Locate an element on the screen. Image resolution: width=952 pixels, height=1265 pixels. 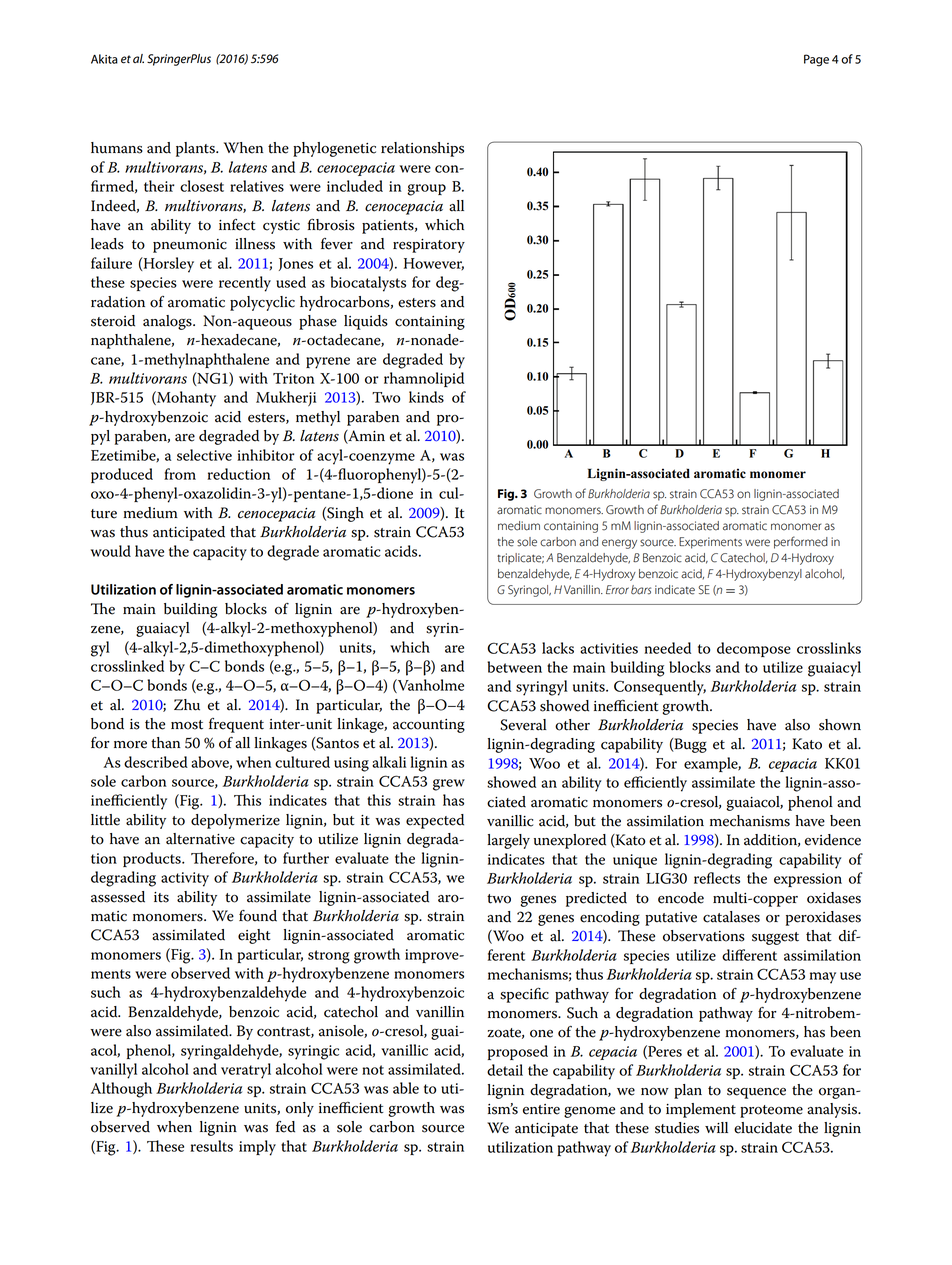
respiratory is located at coordinates (429, 246).
